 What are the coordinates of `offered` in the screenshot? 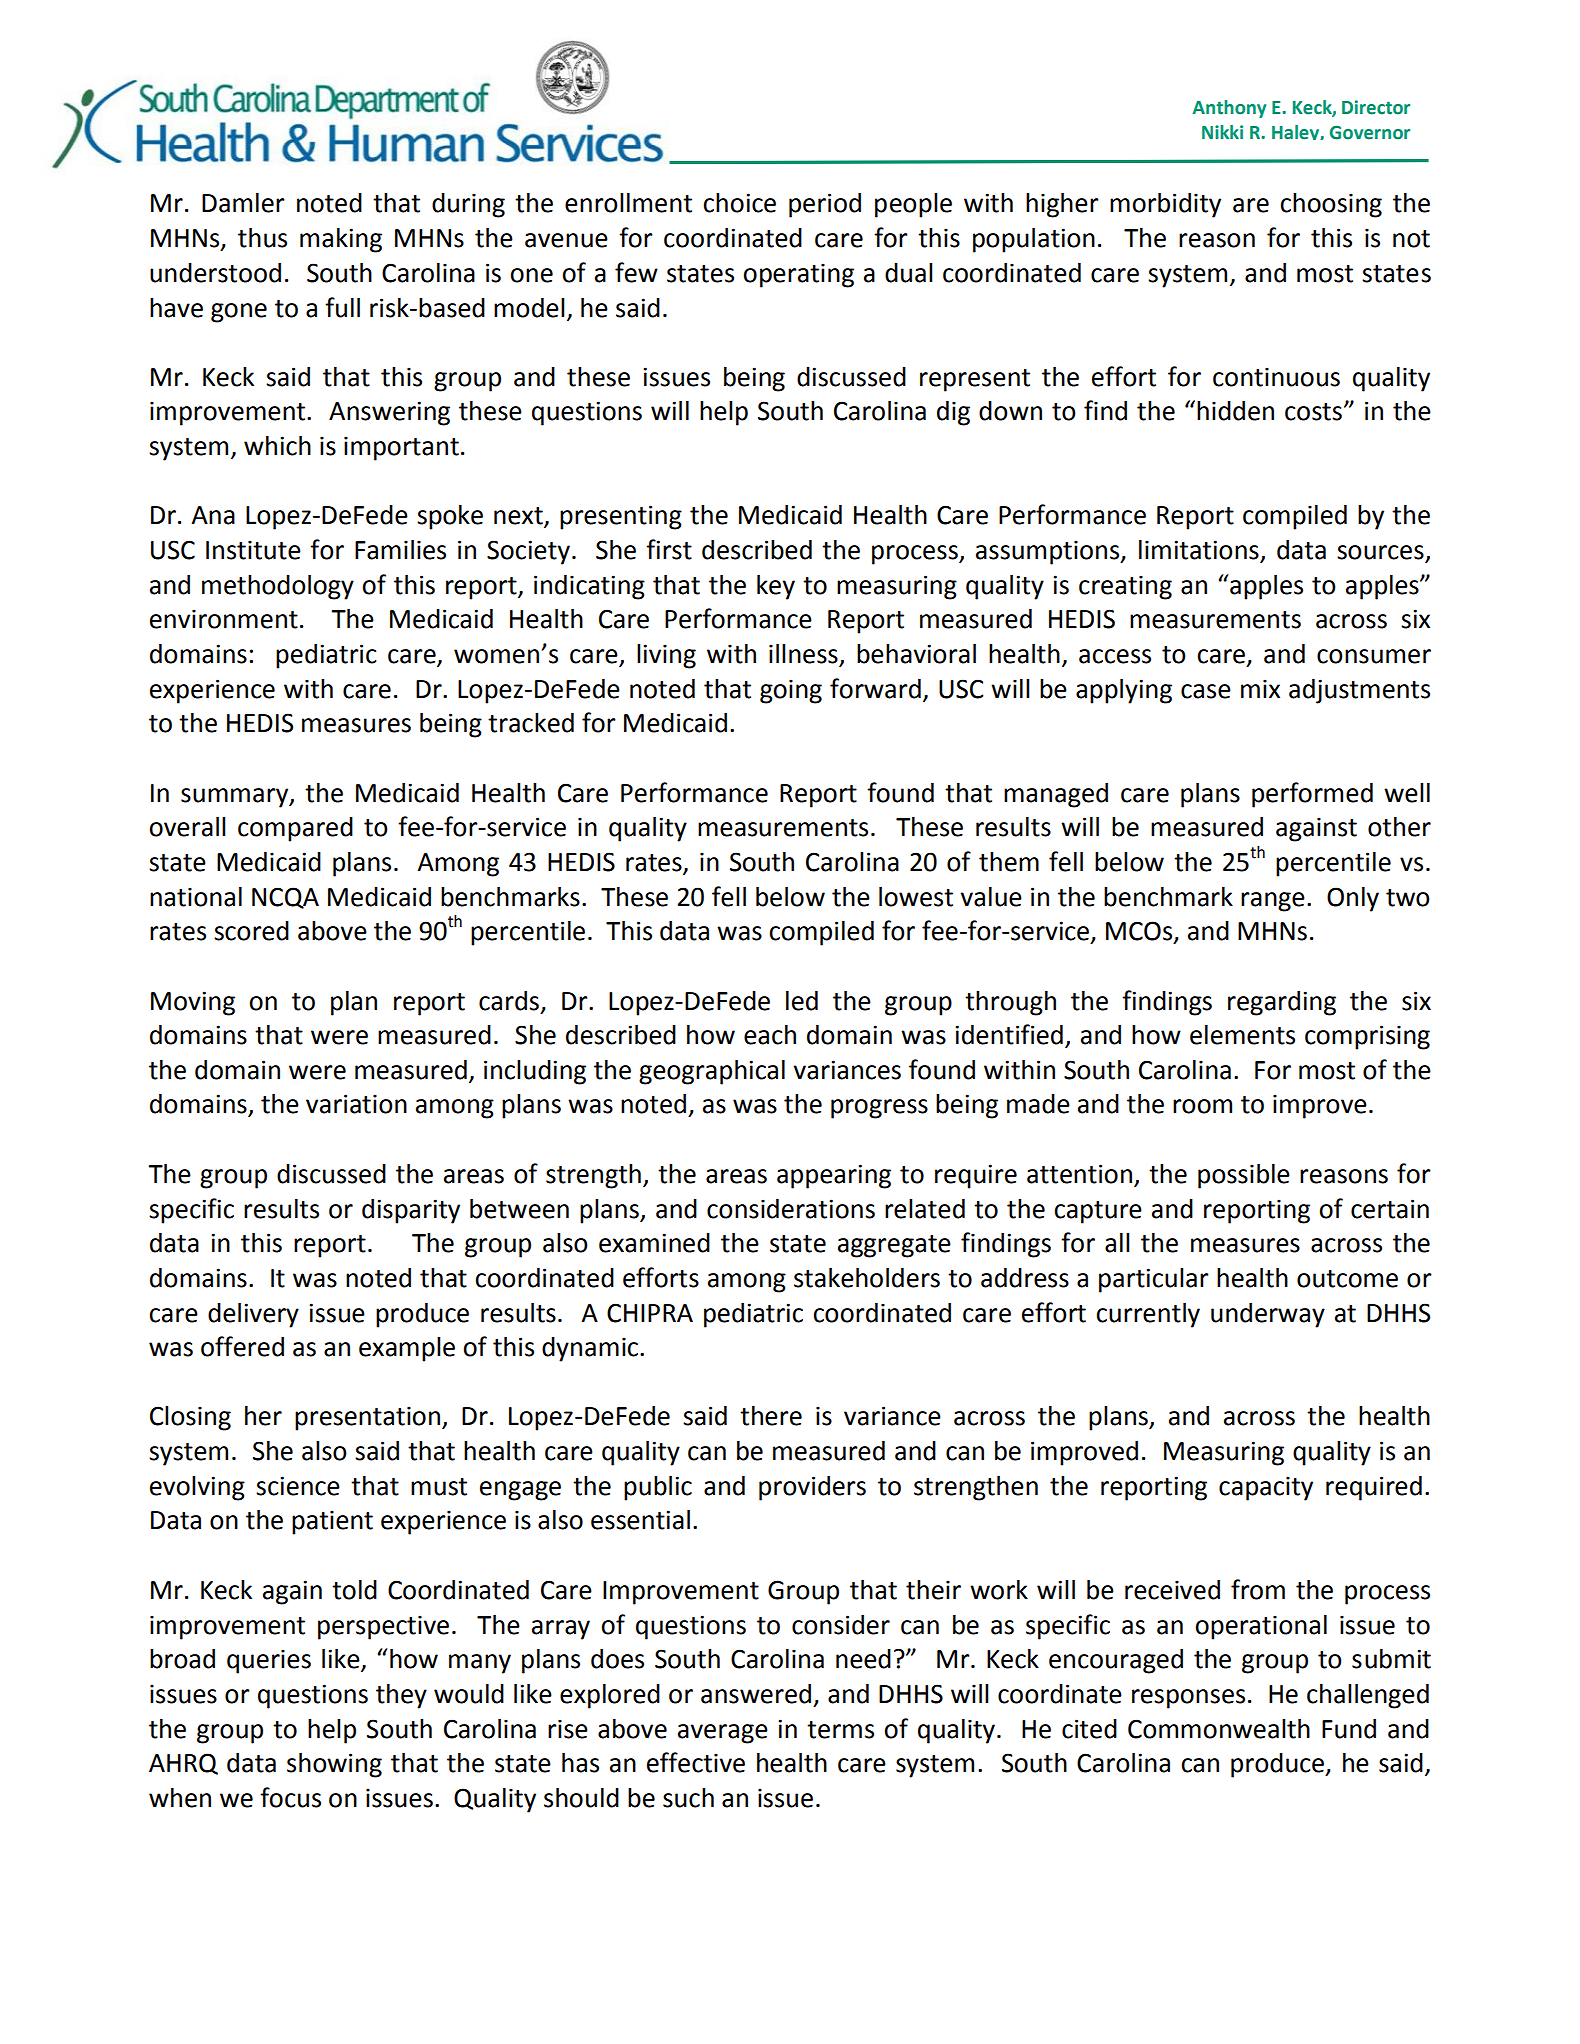 It's located at (242, 1346).
